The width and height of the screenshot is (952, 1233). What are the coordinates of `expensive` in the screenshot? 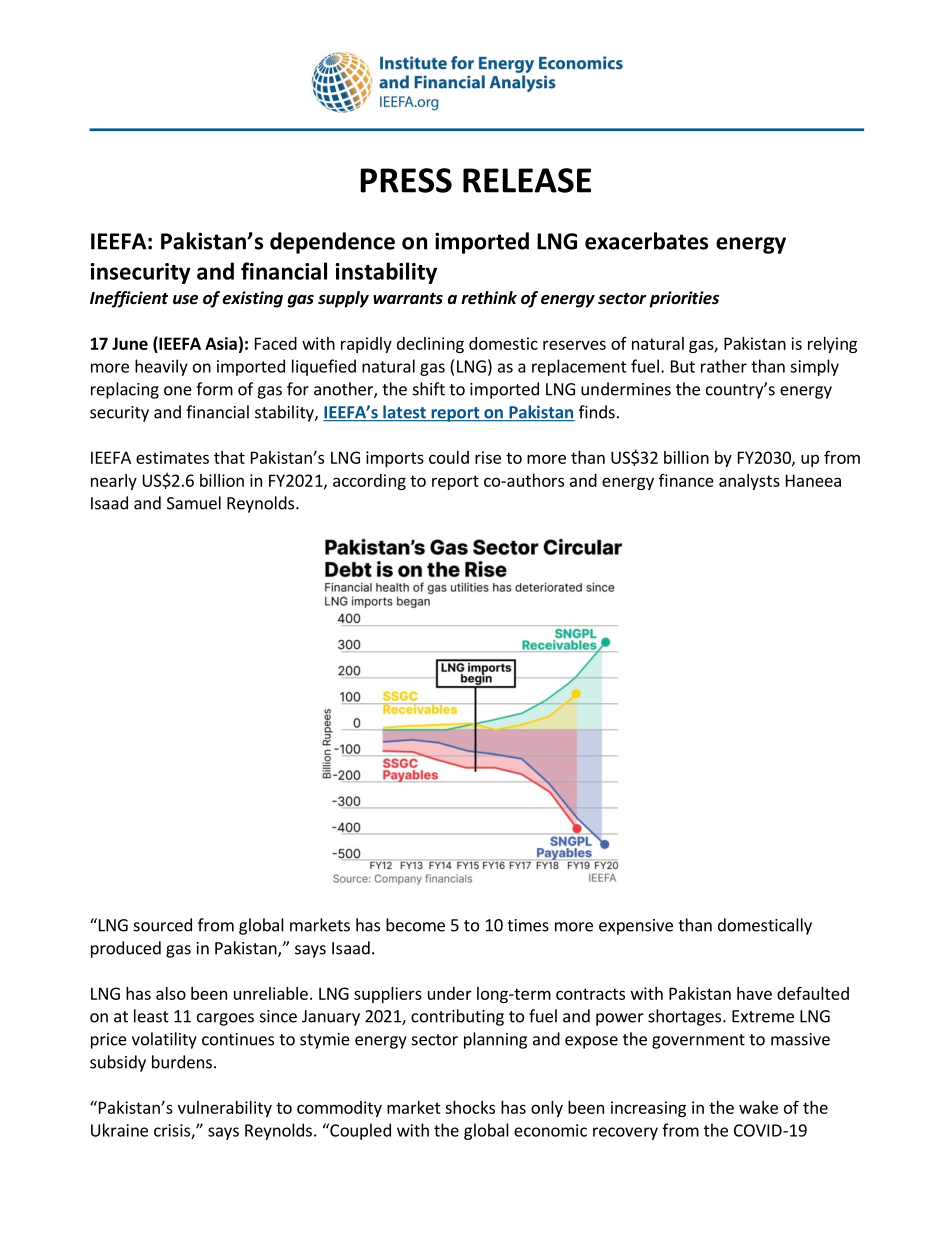 It's located at (636, 927).
